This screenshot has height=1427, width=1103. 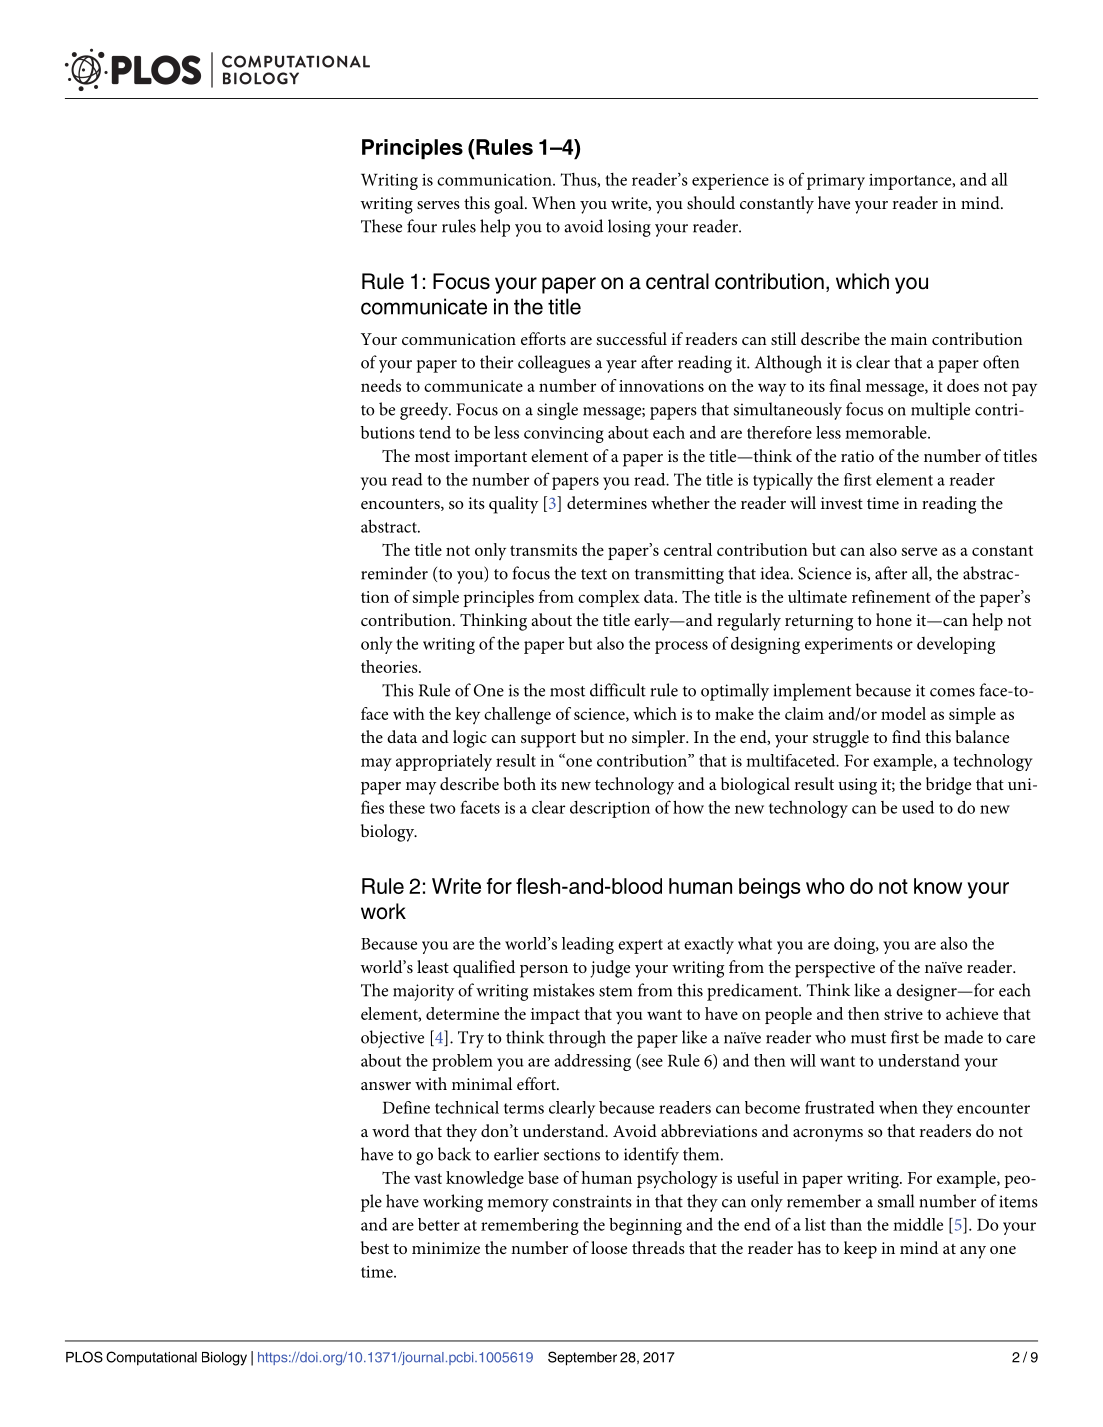 I want to click on September, so click(x=582, y=1358).
